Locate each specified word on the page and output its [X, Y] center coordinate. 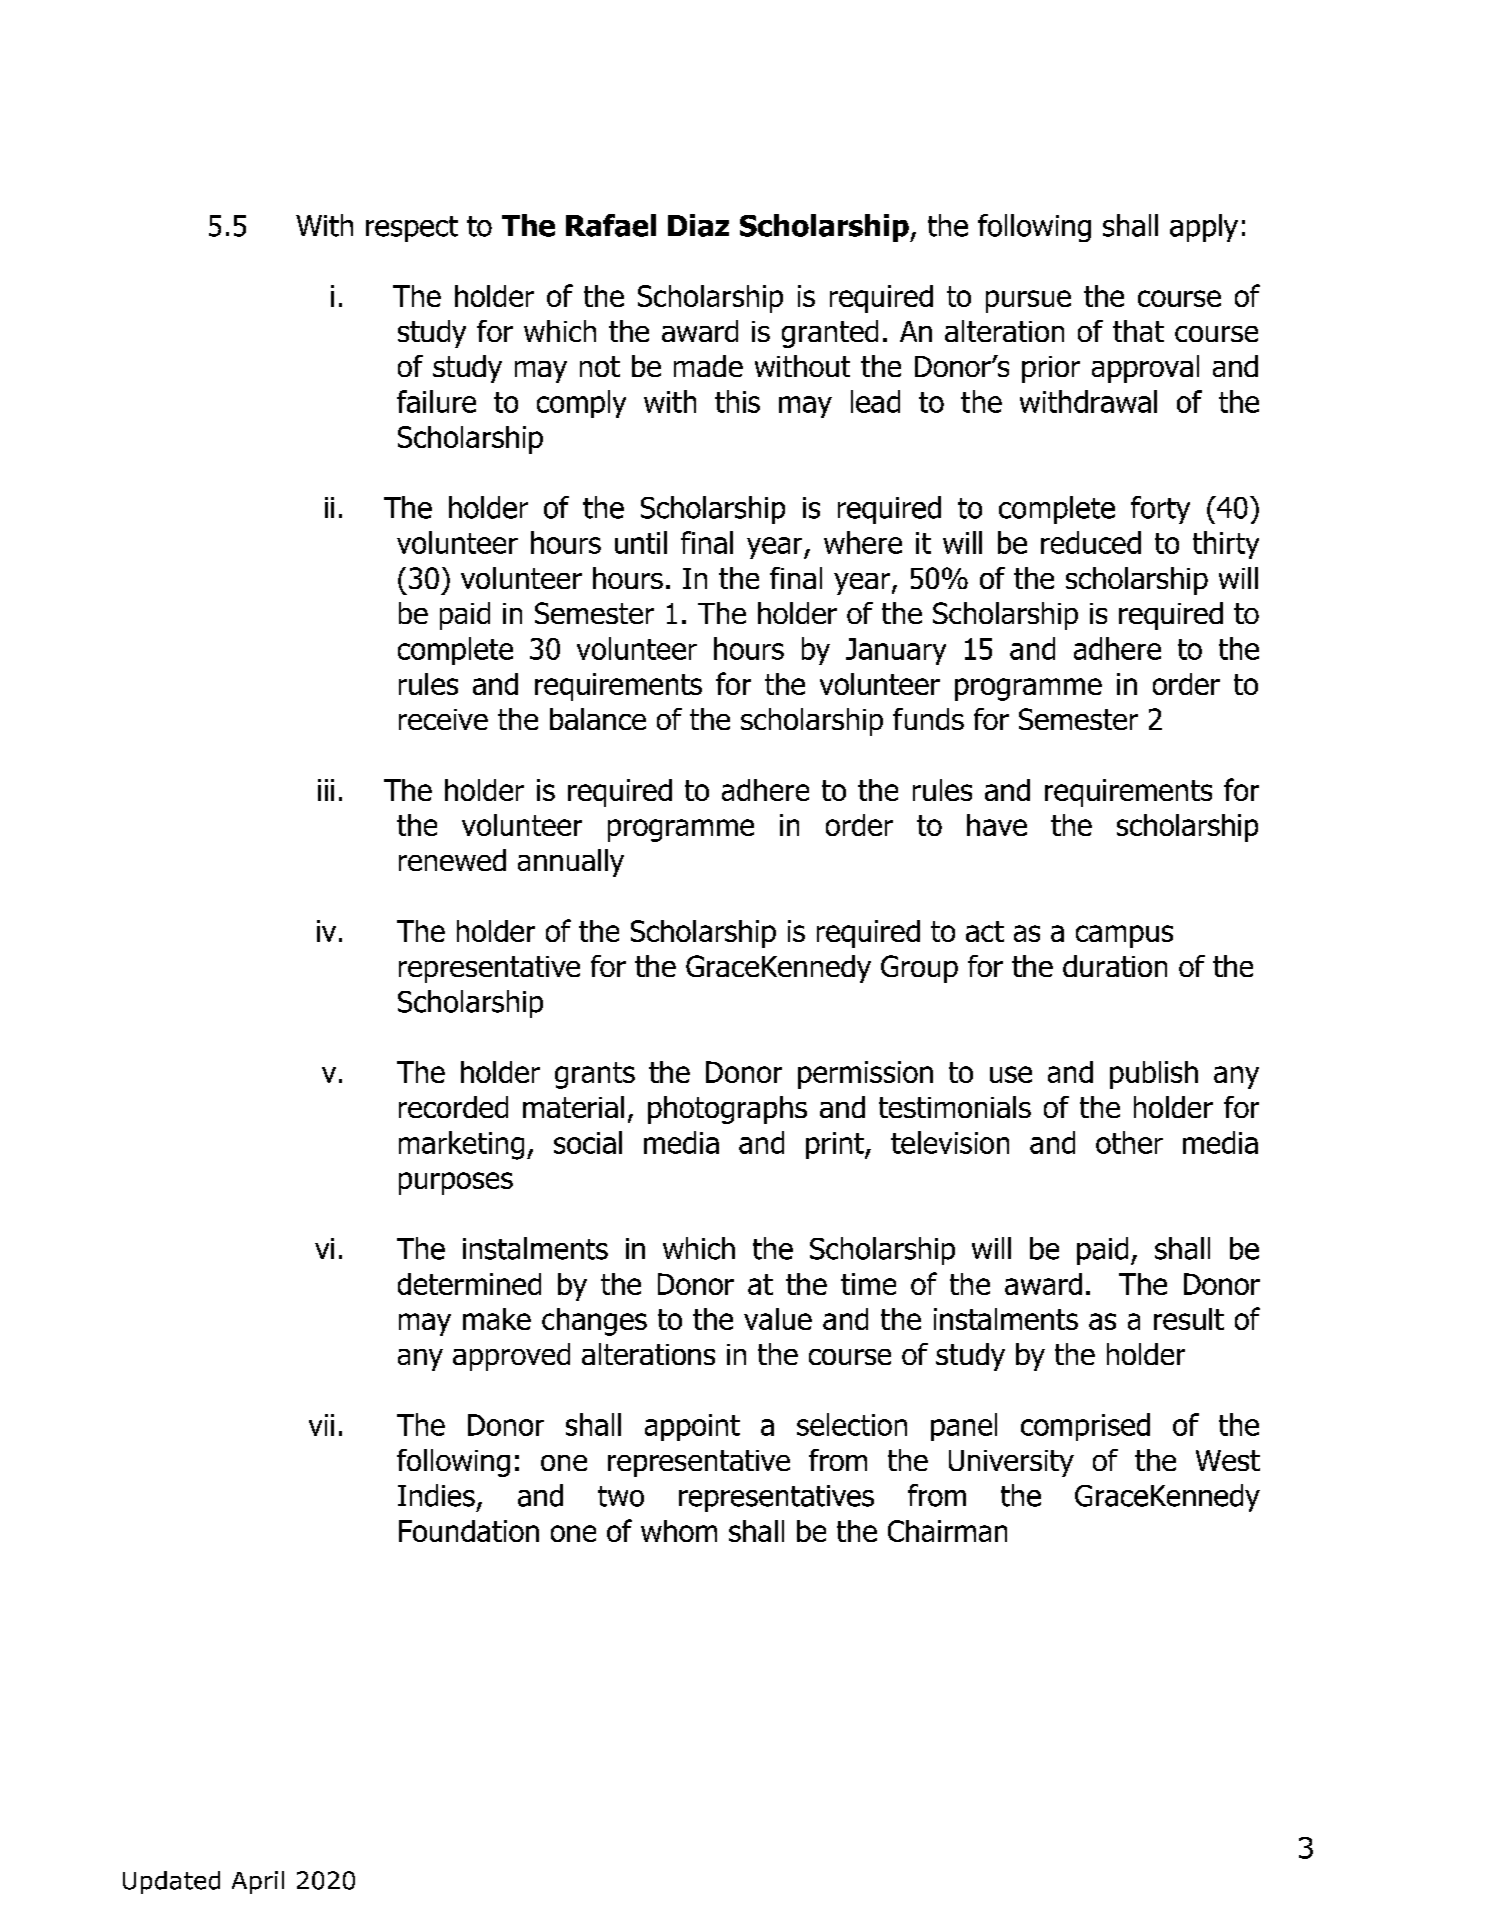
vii [321, 1425]
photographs [727, 1110]
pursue [1028, 301]
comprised [1085, 1427]
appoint [692, 1427]
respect [412, 229]
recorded [453, 1107]
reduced [1091, 542]
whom [679, 1531]
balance [598, 719]
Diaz [698, 225]
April [258, 1882]
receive [443, 719]
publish [1154, 1075]
